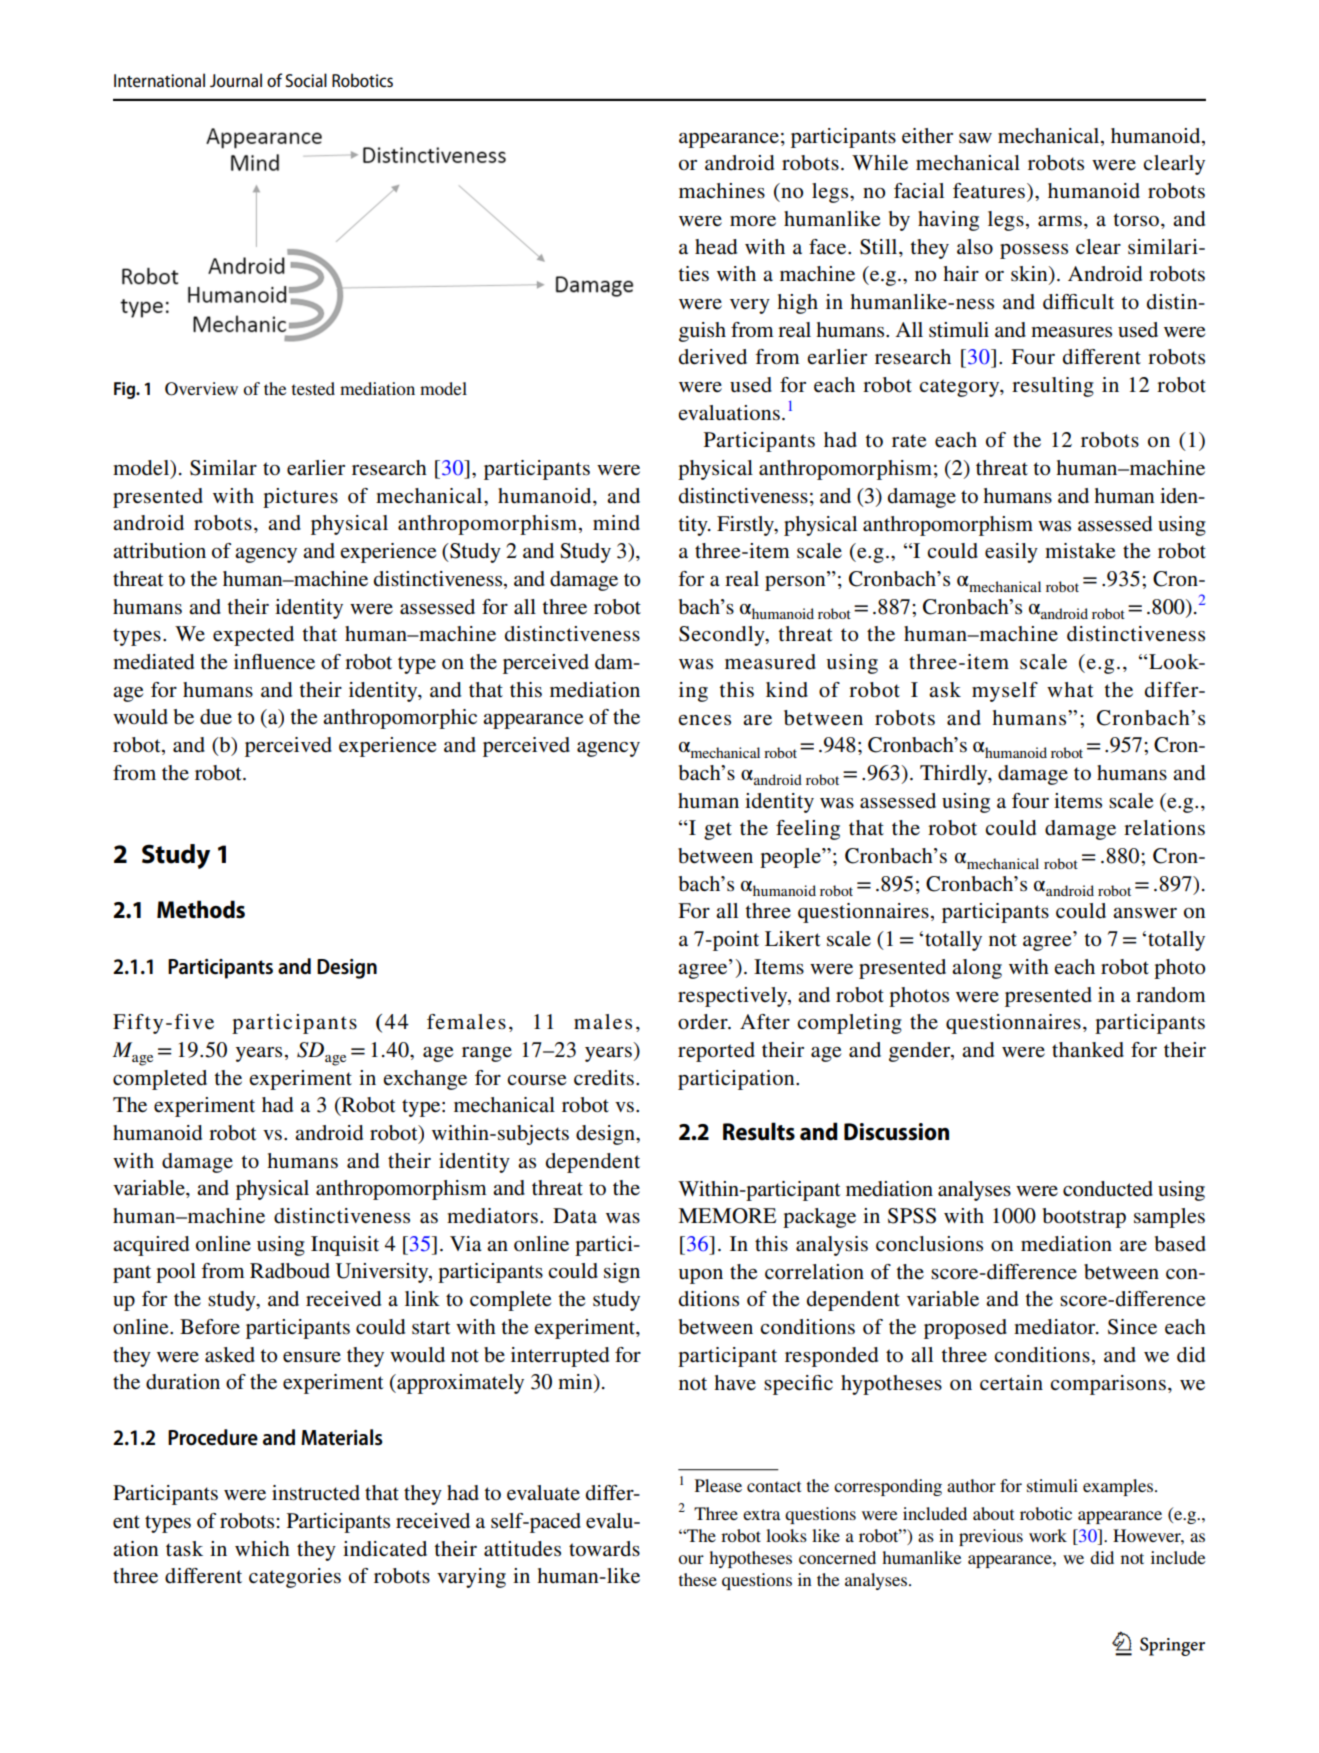  Describe the element at coordinates (716, 247) in the screenshot. I see `head` at that location.
